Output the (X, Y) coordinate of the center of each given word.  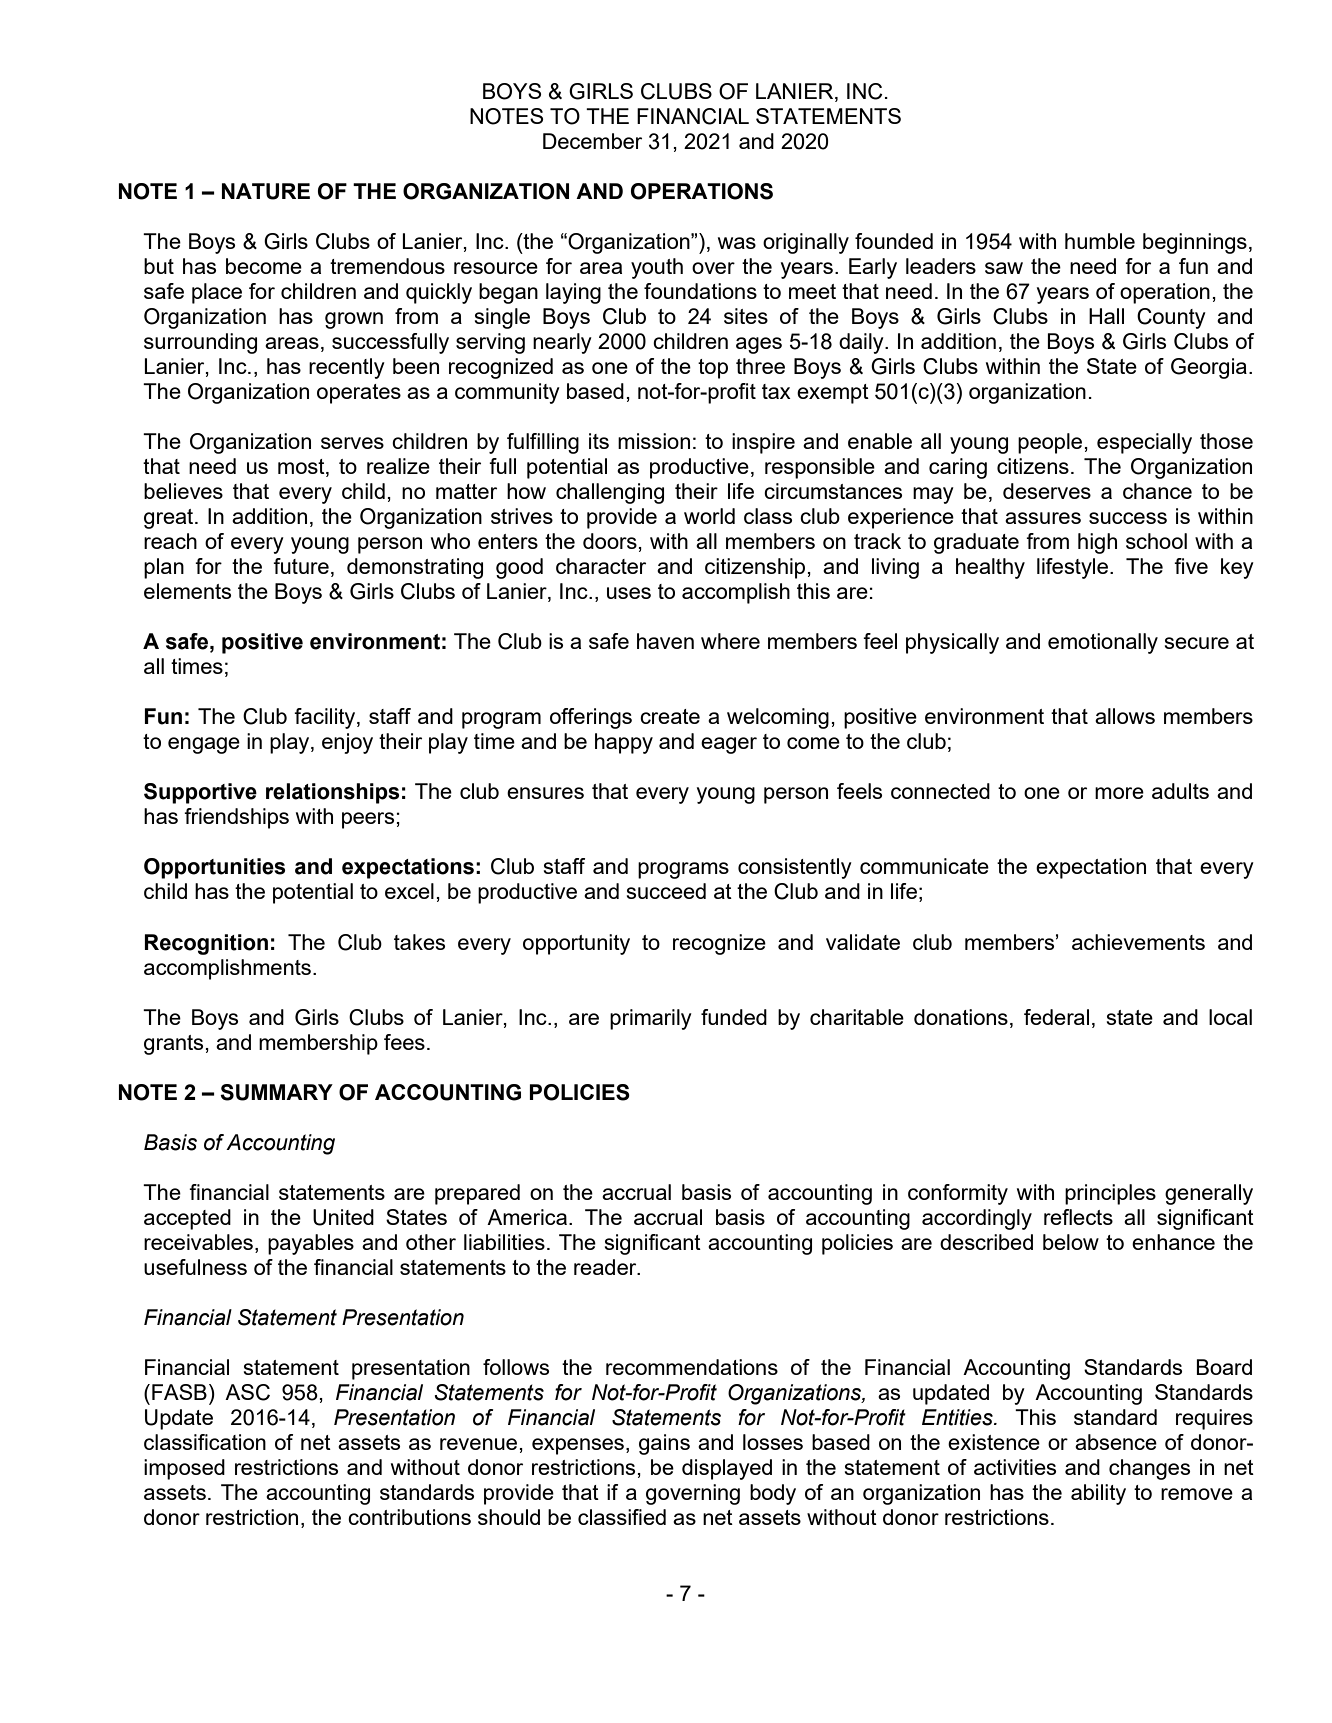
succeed (666, 891)
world (709, 516)
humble (1100, 241)
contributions (409, 1517)
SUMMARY (276, 1092)
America (527, 1217)
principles (1110, 1194)
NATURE (266, 191)
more (1119, 793)
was (737, 243)
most (302, 468)
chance (1157, 491)
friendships (236, 818)
